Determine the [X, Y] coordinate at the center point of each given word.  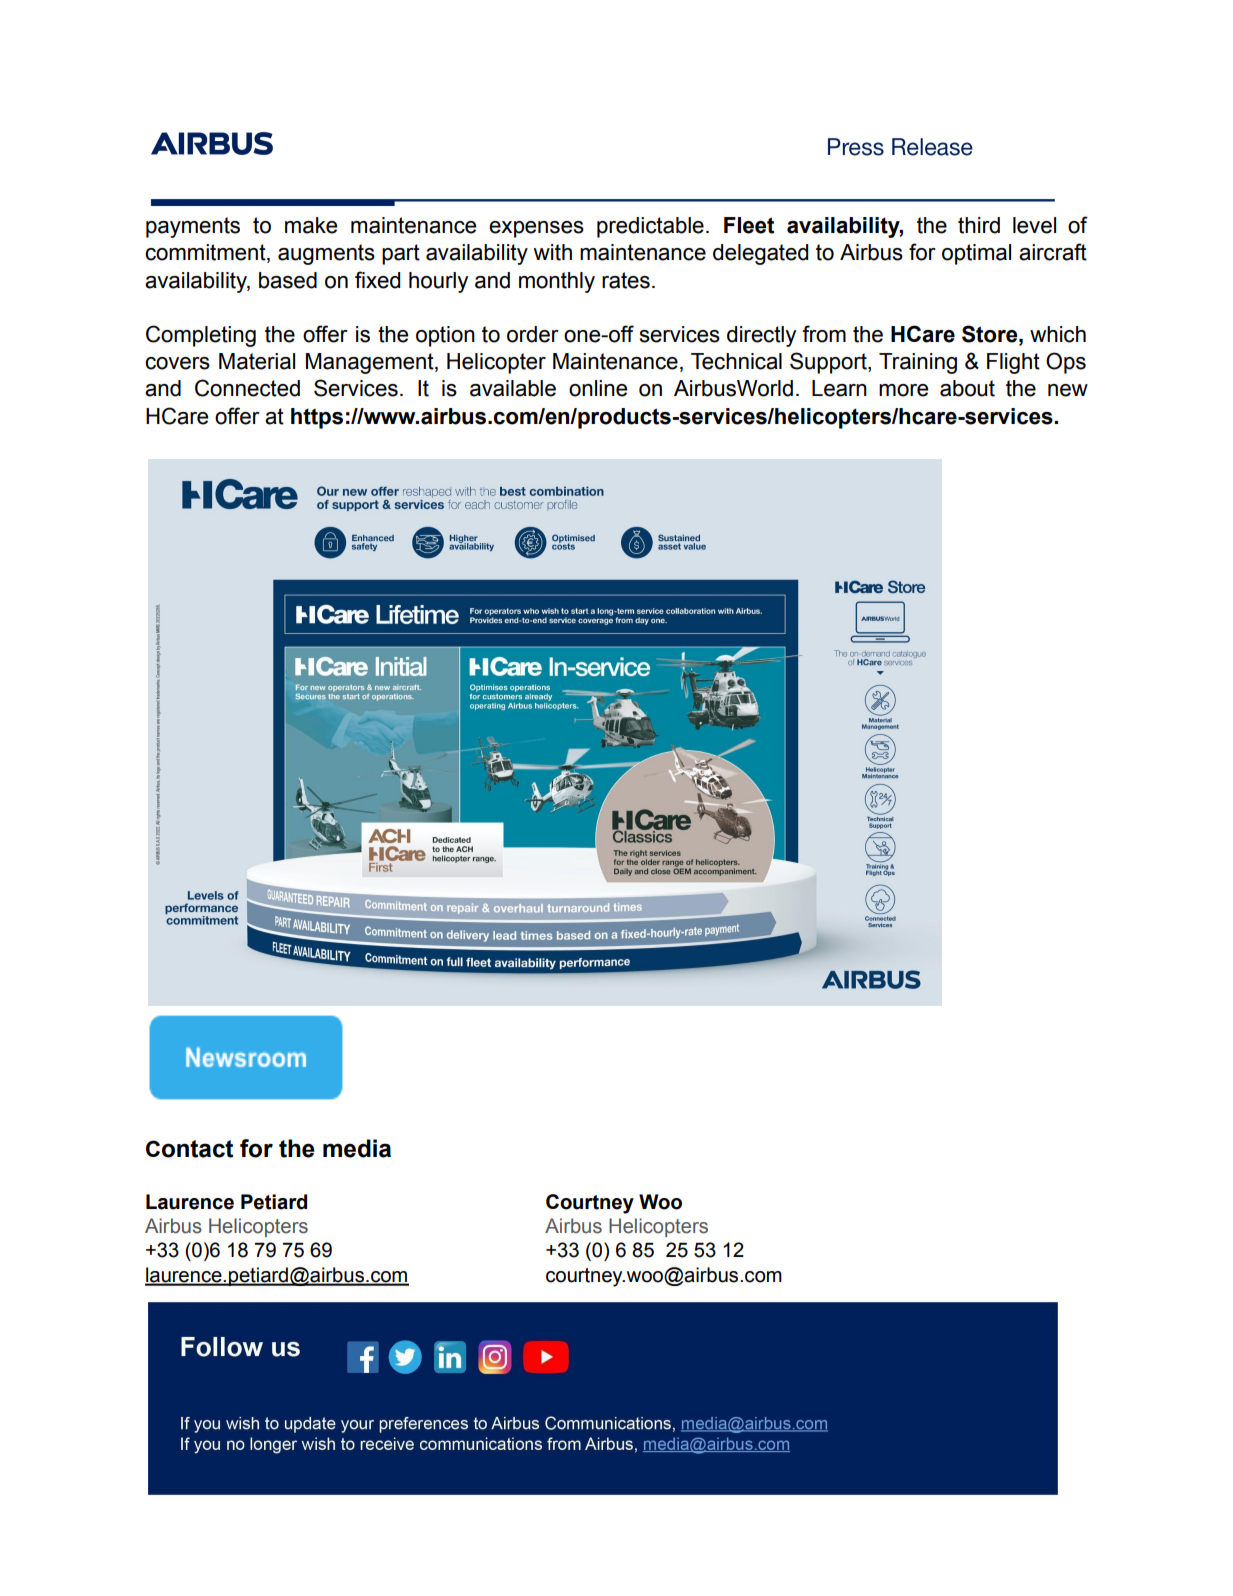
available [513, 388]
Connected [247, 388]
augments [326, 254]
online [598, 388]
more [903, 390]
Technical [736, 361]
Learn [839, 388]
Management [371, 363]
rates [626, 280]
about [967, 388]
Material [257, 361]
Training [918, 363]
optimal [976, 254]
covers [177, 363]
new [1068, 390]
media [357, 1148]
